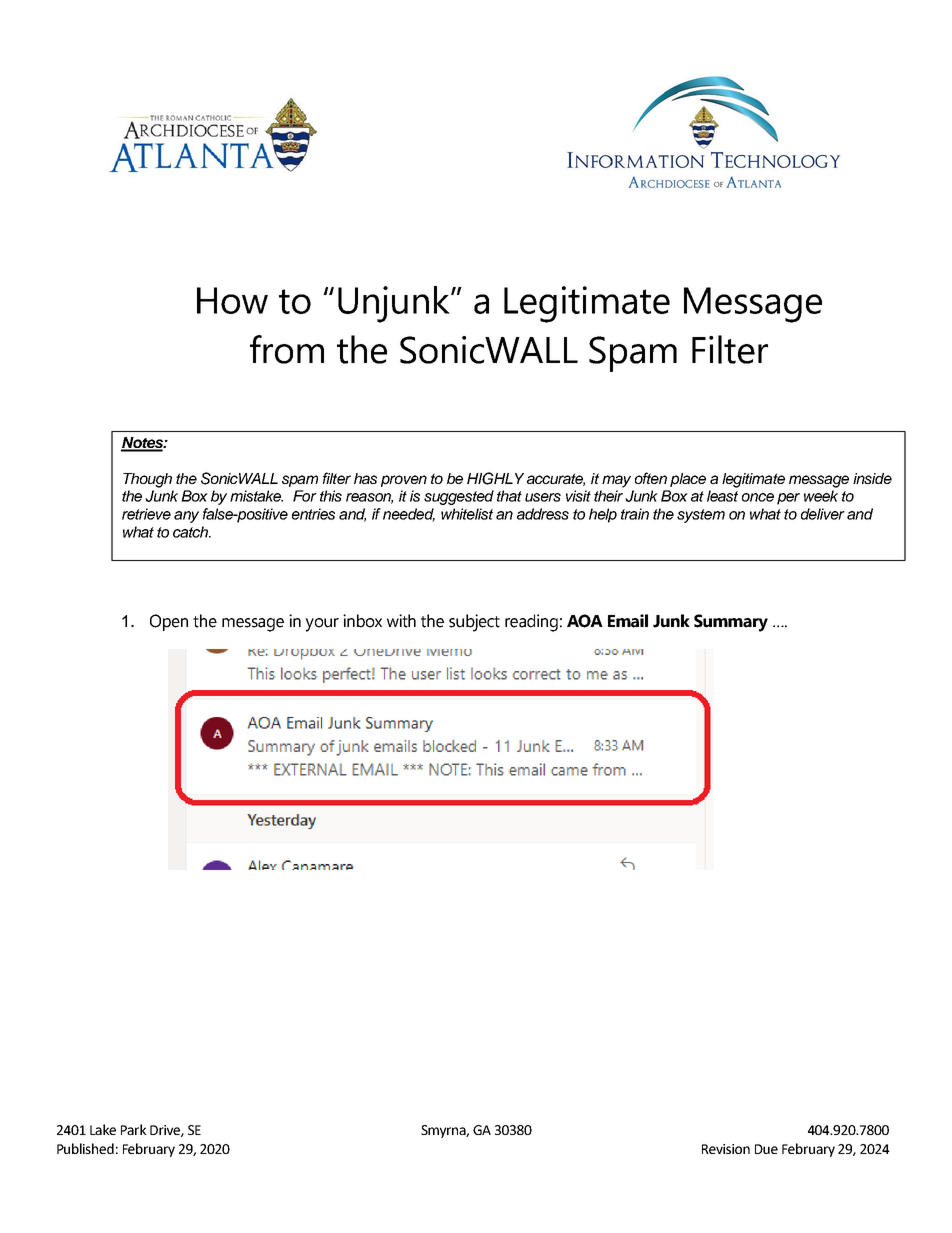  Describe the element at coordinates (628, 621) in the screenshot. I see `Email` at that location.
